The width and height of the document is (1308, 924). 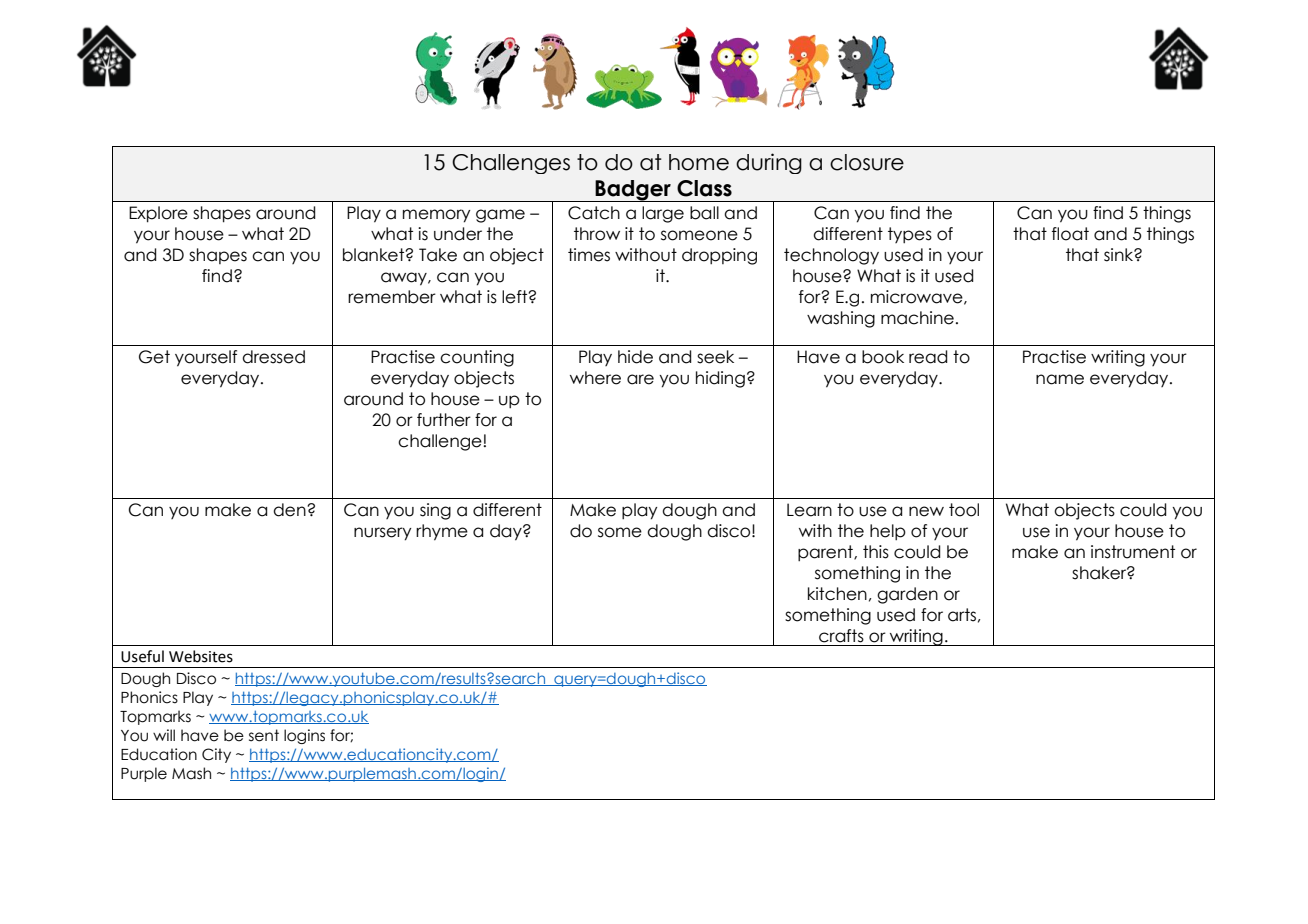 I want to click on remember, so click(x=392, y=297).
